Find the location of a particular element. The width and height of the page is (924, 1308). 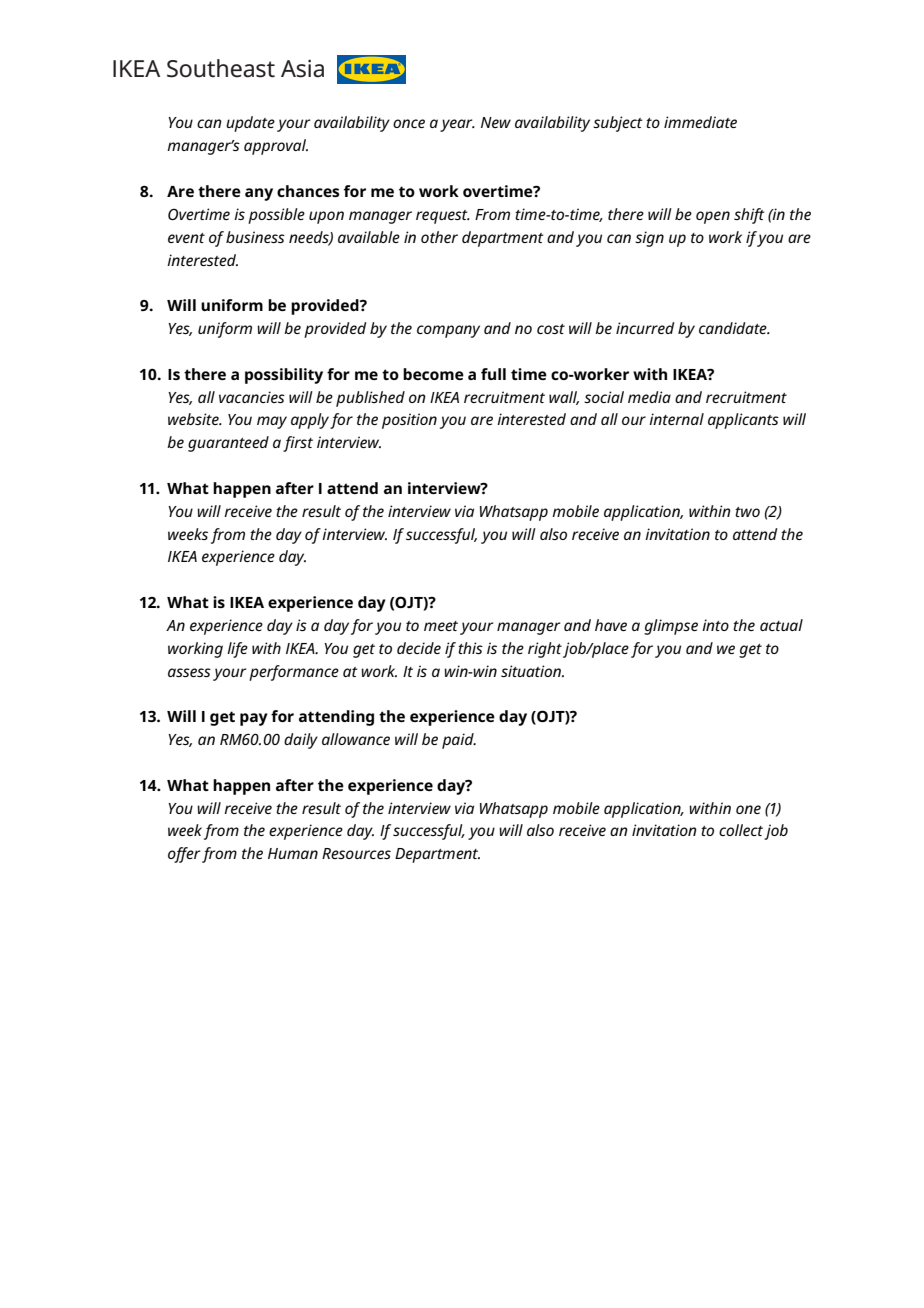

business is located at coordinates (255, 237).
